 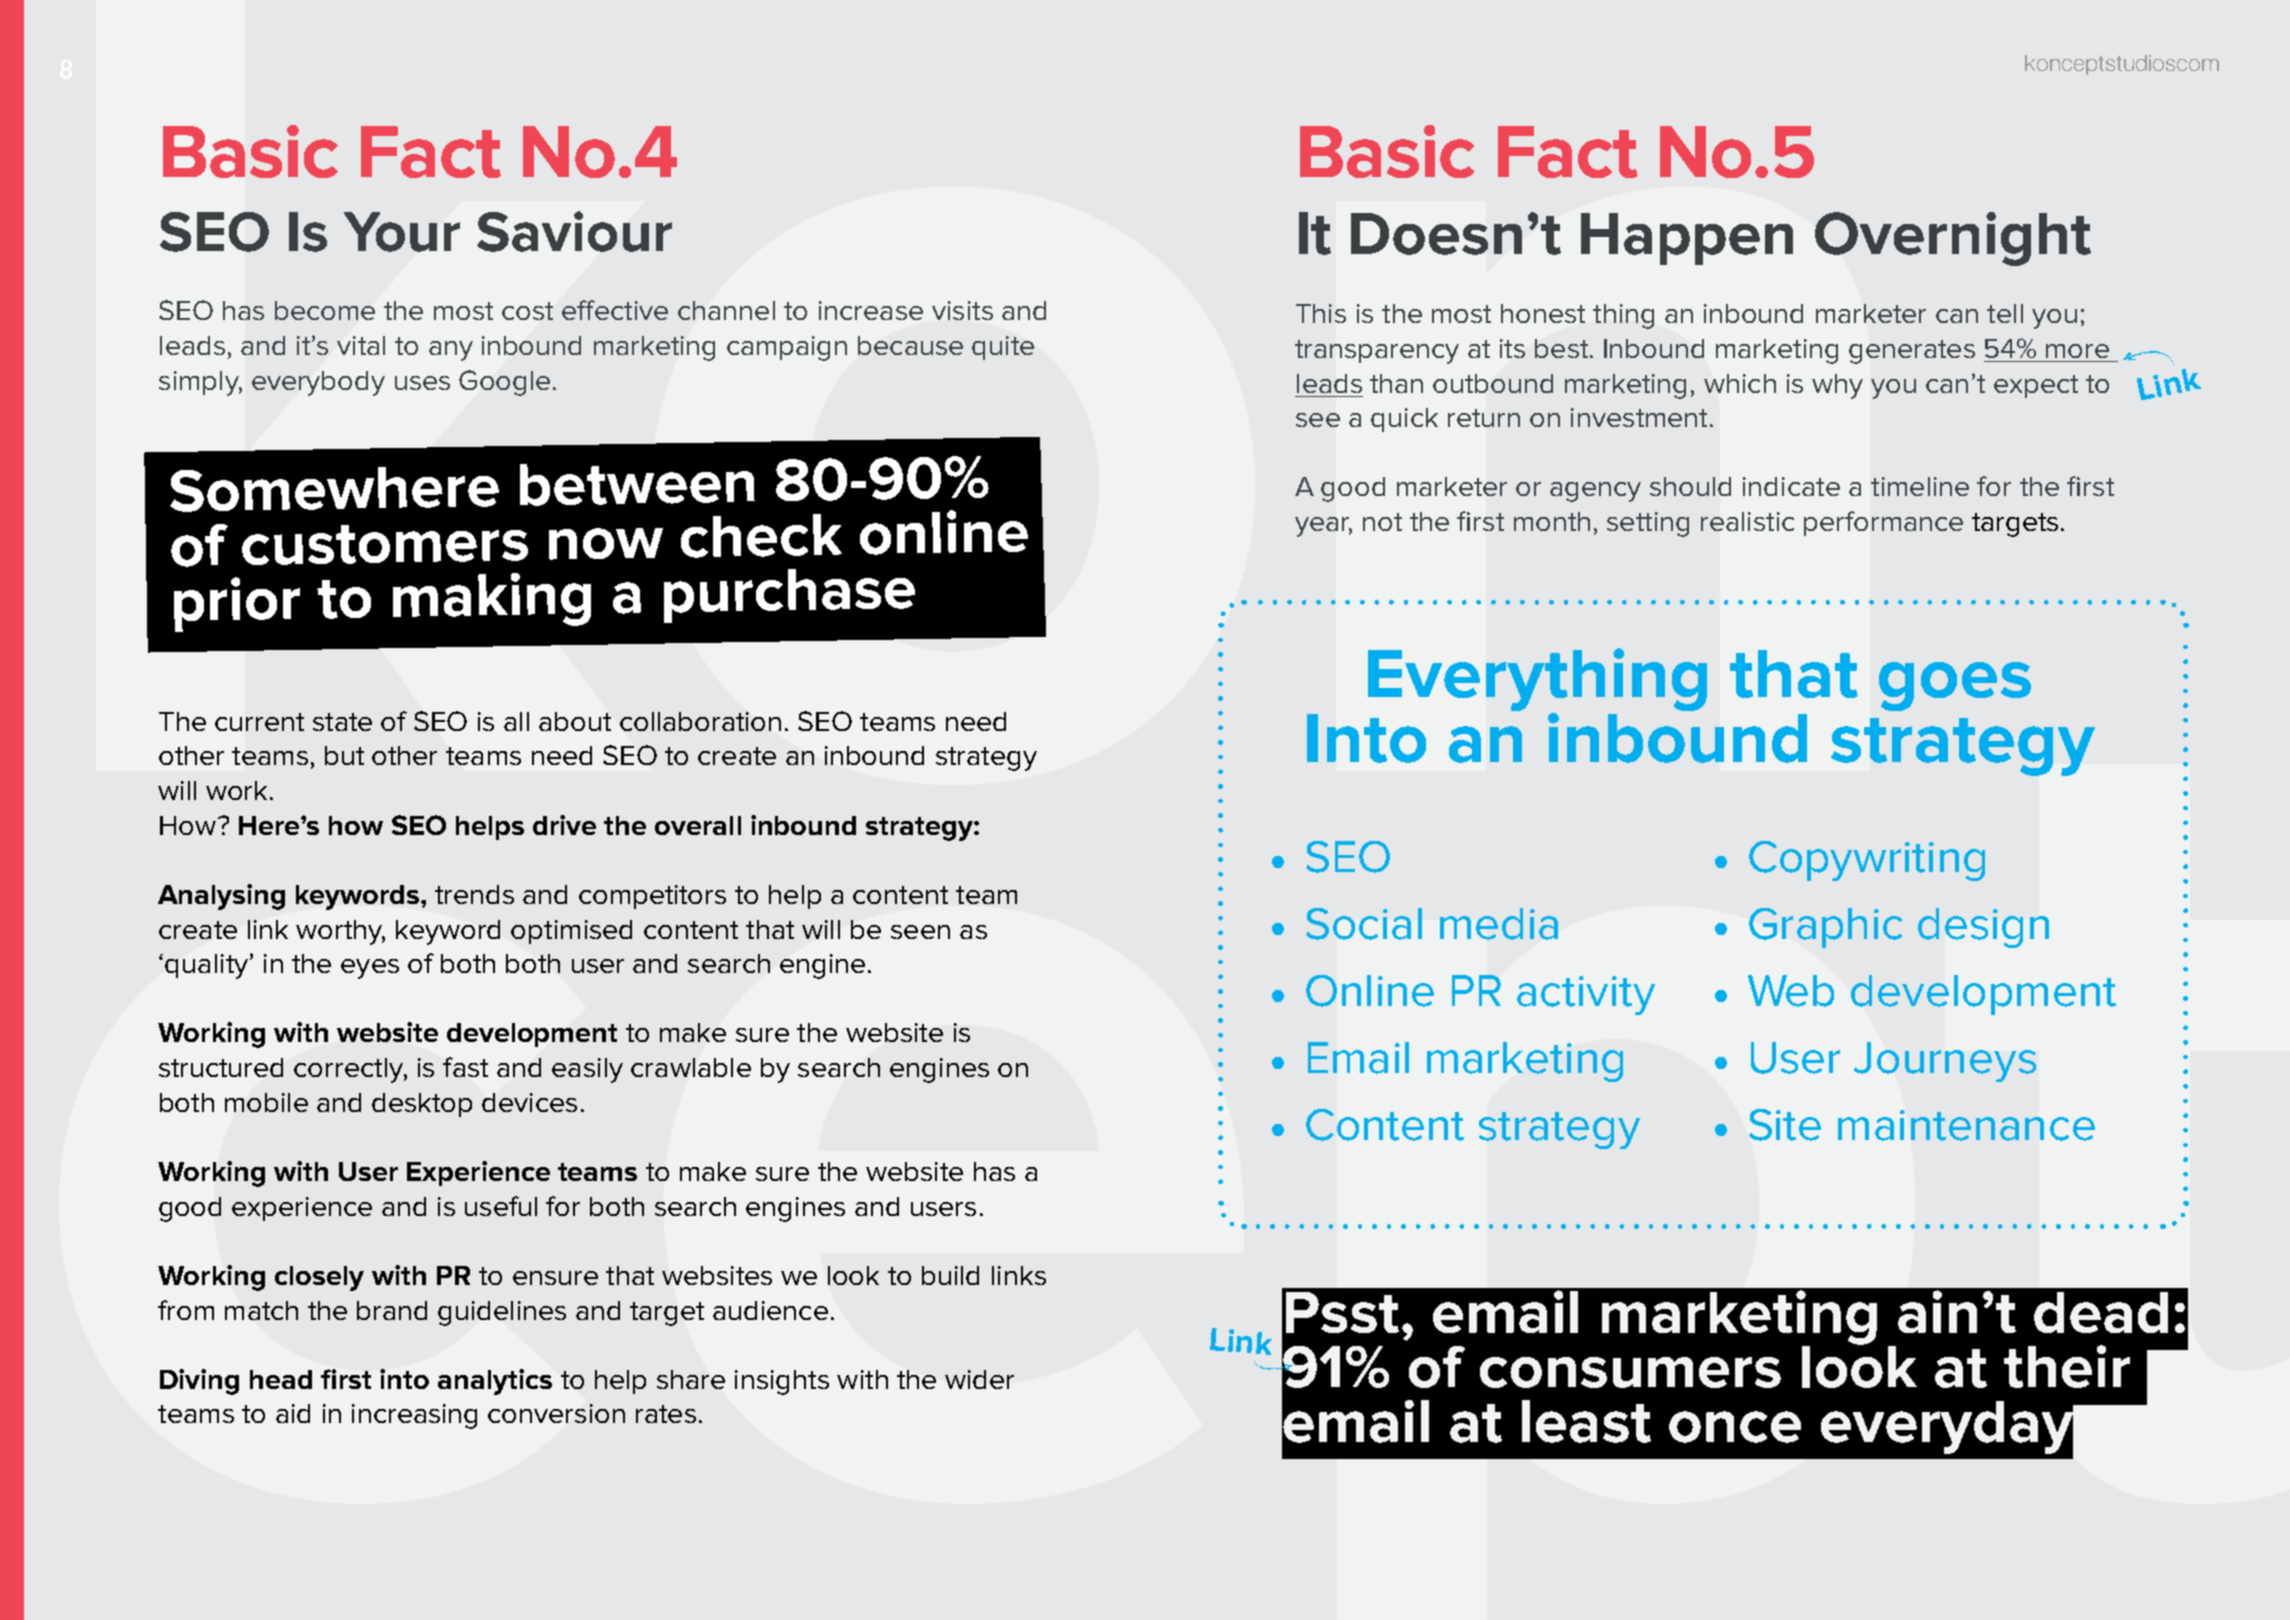 What do you see at coordinates (342, 722) in the document?
I see `state` at bounding box center [342, 722].
